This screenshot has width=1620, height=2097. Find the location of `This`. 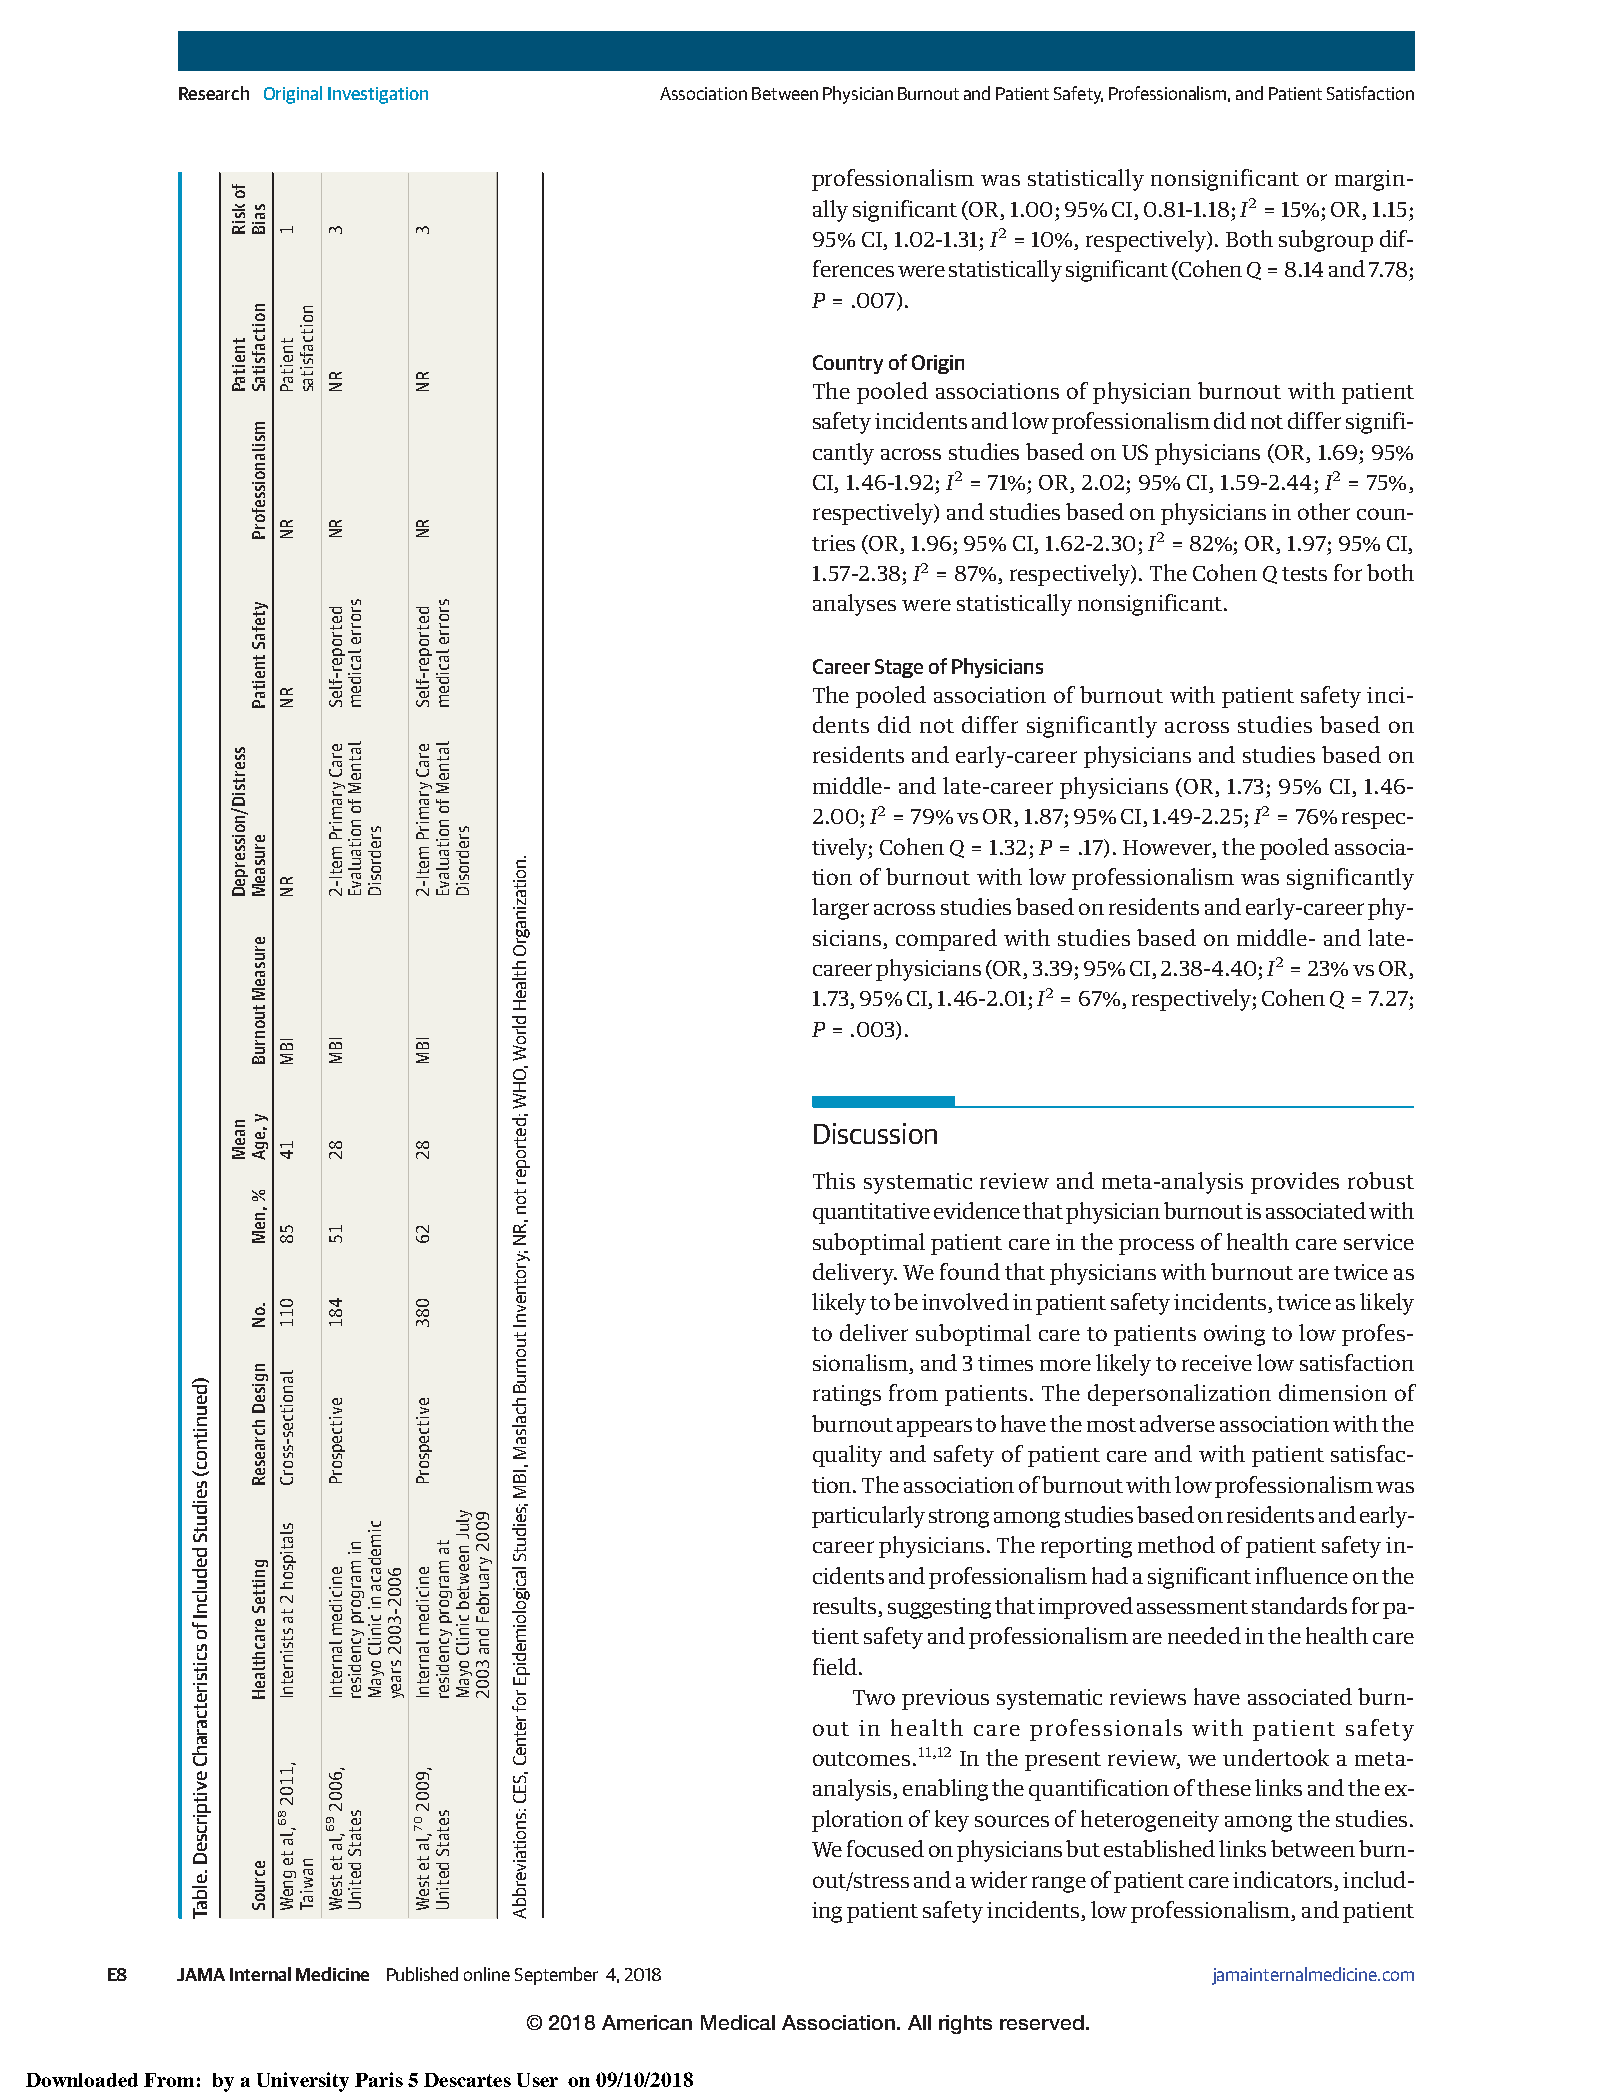

This is located at coordinates (834, 1180).
